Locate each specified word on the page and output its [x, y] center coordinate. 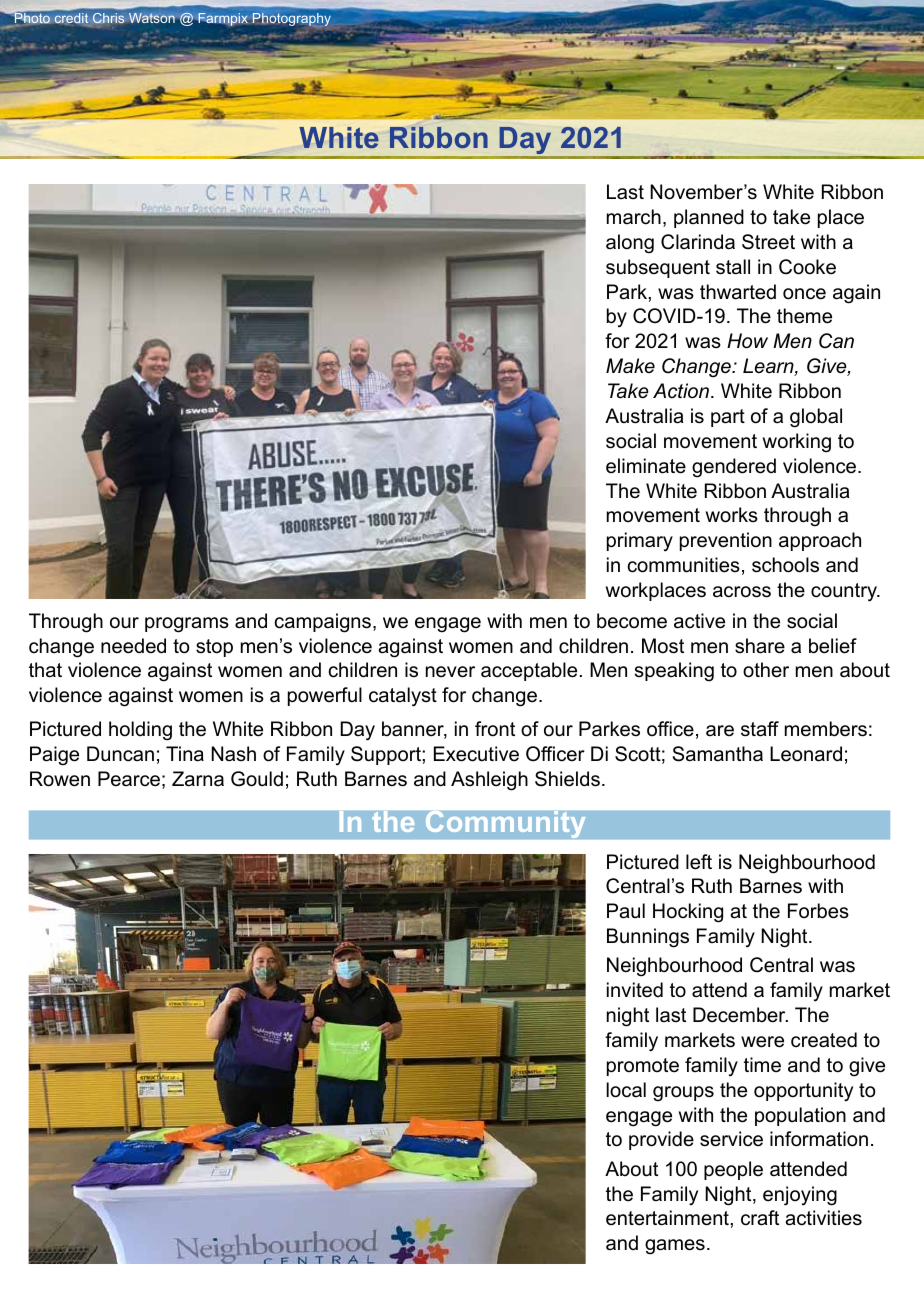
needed [133, 646]
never [450, 672]
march [634, 217]
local [626, 1090]
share [760, 646]
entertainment [668, 1218]
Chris [108, 18]
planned [709, 218]
